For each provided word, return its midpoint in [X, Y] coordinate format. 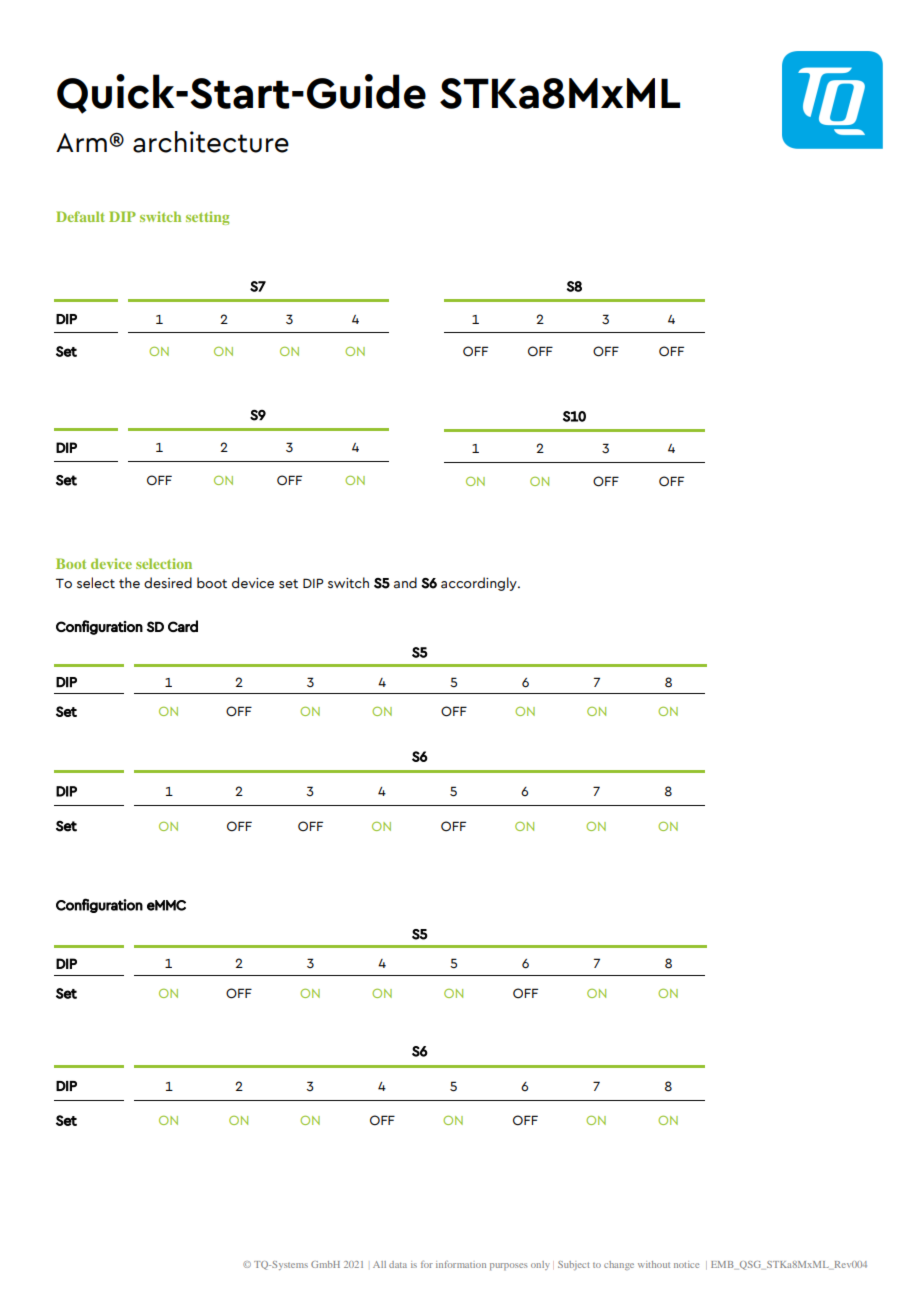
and [405, 583]
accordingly [480, 584]
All [379, 1264]
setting [207, 218]
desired [168, 583]
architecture [211, 142]
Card [183, 626]
